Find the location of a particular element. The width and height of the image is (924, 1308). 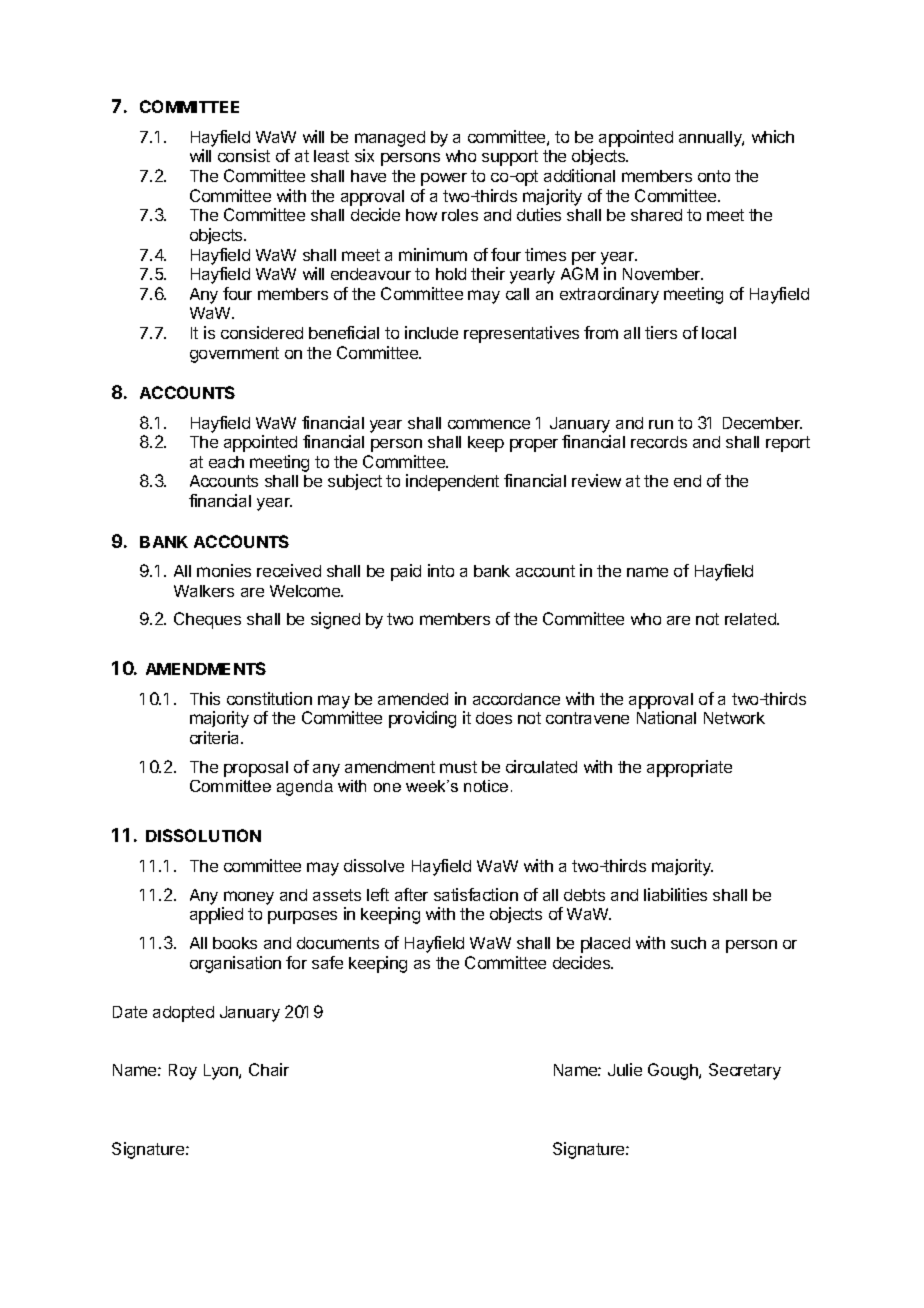

appropriate is located at coordinates (689, 768).
